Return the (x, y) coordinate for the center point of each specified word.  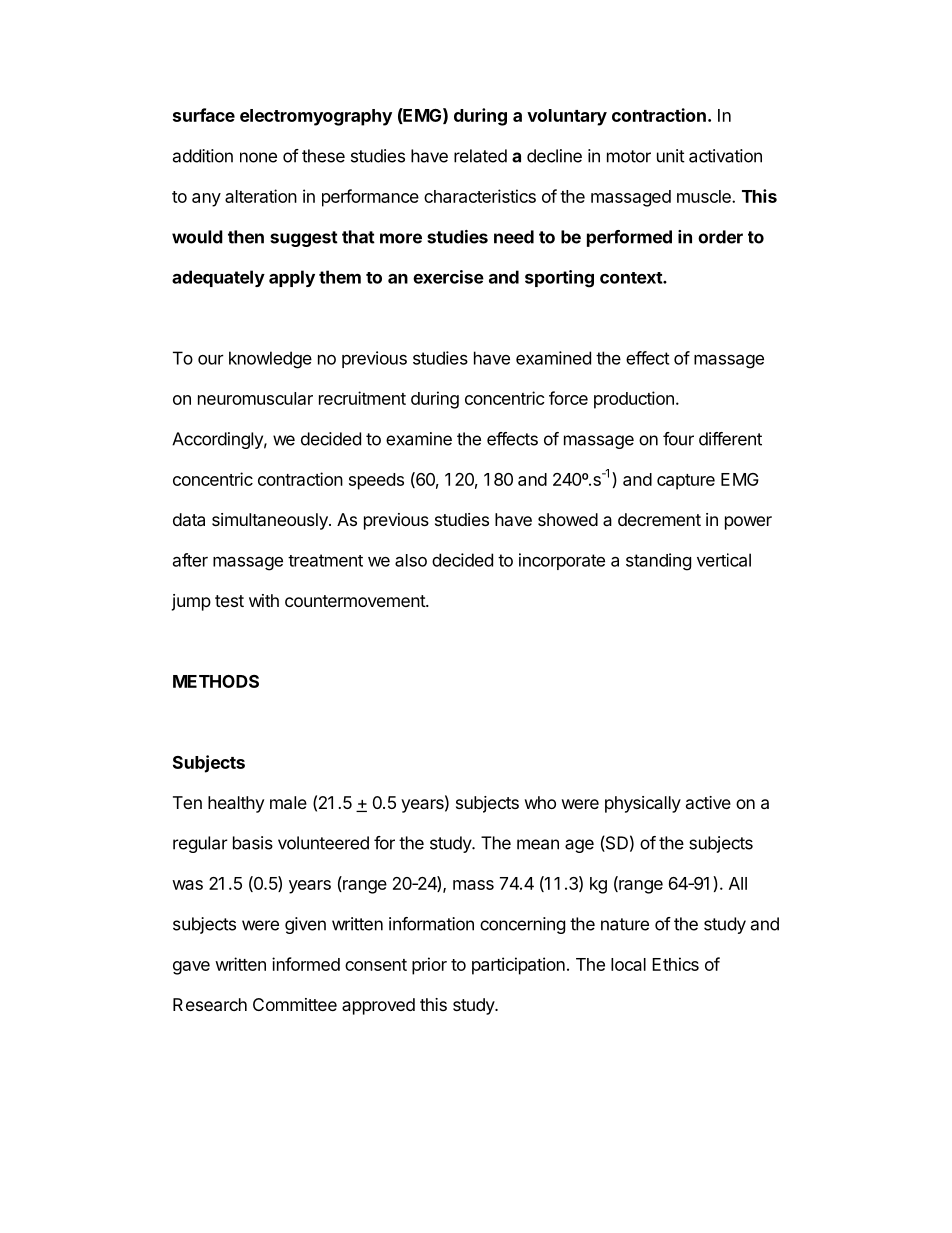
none (258, 157)
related (480, 156)
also (411, 560)
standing (658, 562)
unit (671, 156)
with (264, 600)
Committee (295, 1004)
